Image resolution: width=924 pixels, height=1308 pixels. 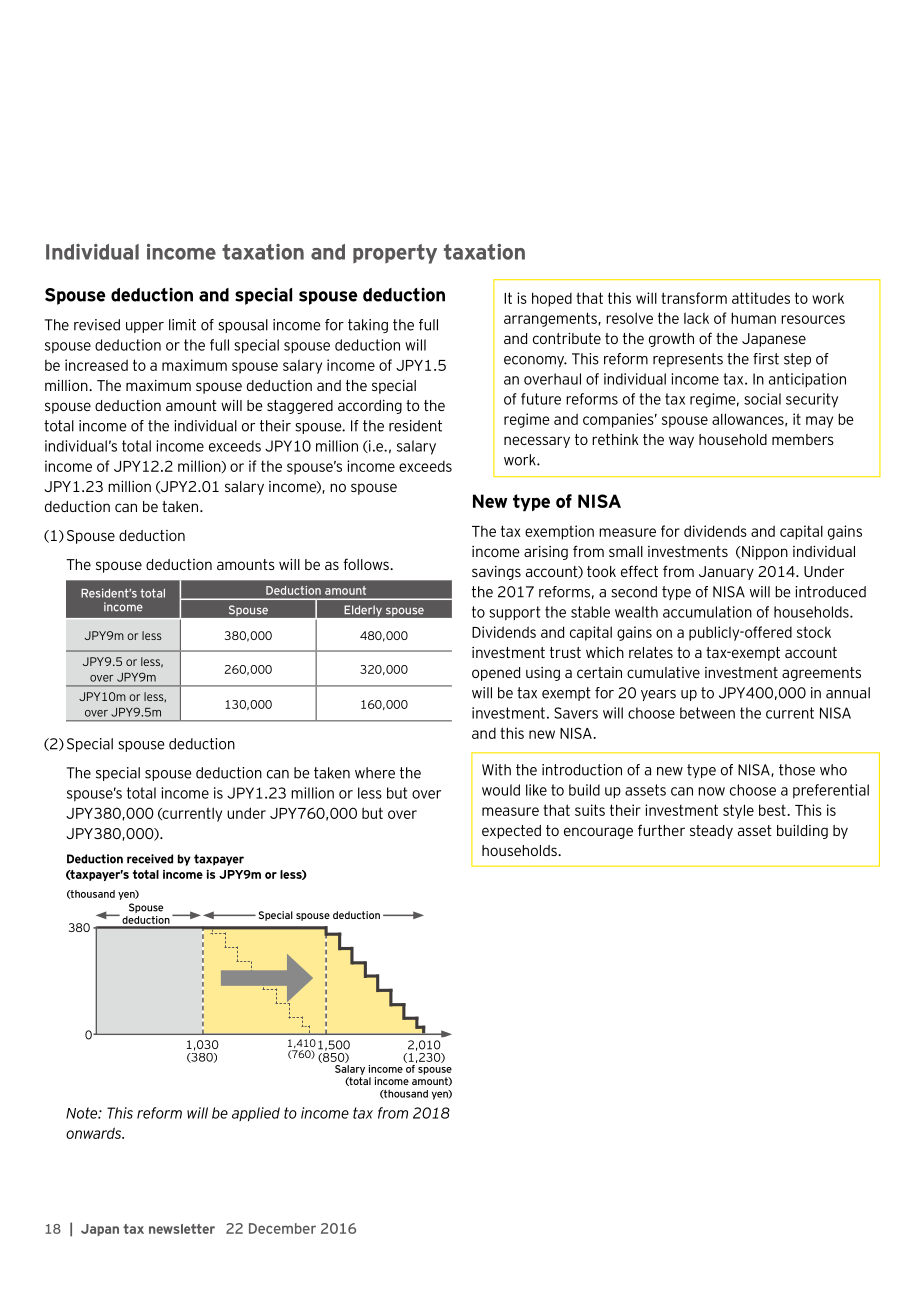 I want to click on received, so click(x=150, y=859).
